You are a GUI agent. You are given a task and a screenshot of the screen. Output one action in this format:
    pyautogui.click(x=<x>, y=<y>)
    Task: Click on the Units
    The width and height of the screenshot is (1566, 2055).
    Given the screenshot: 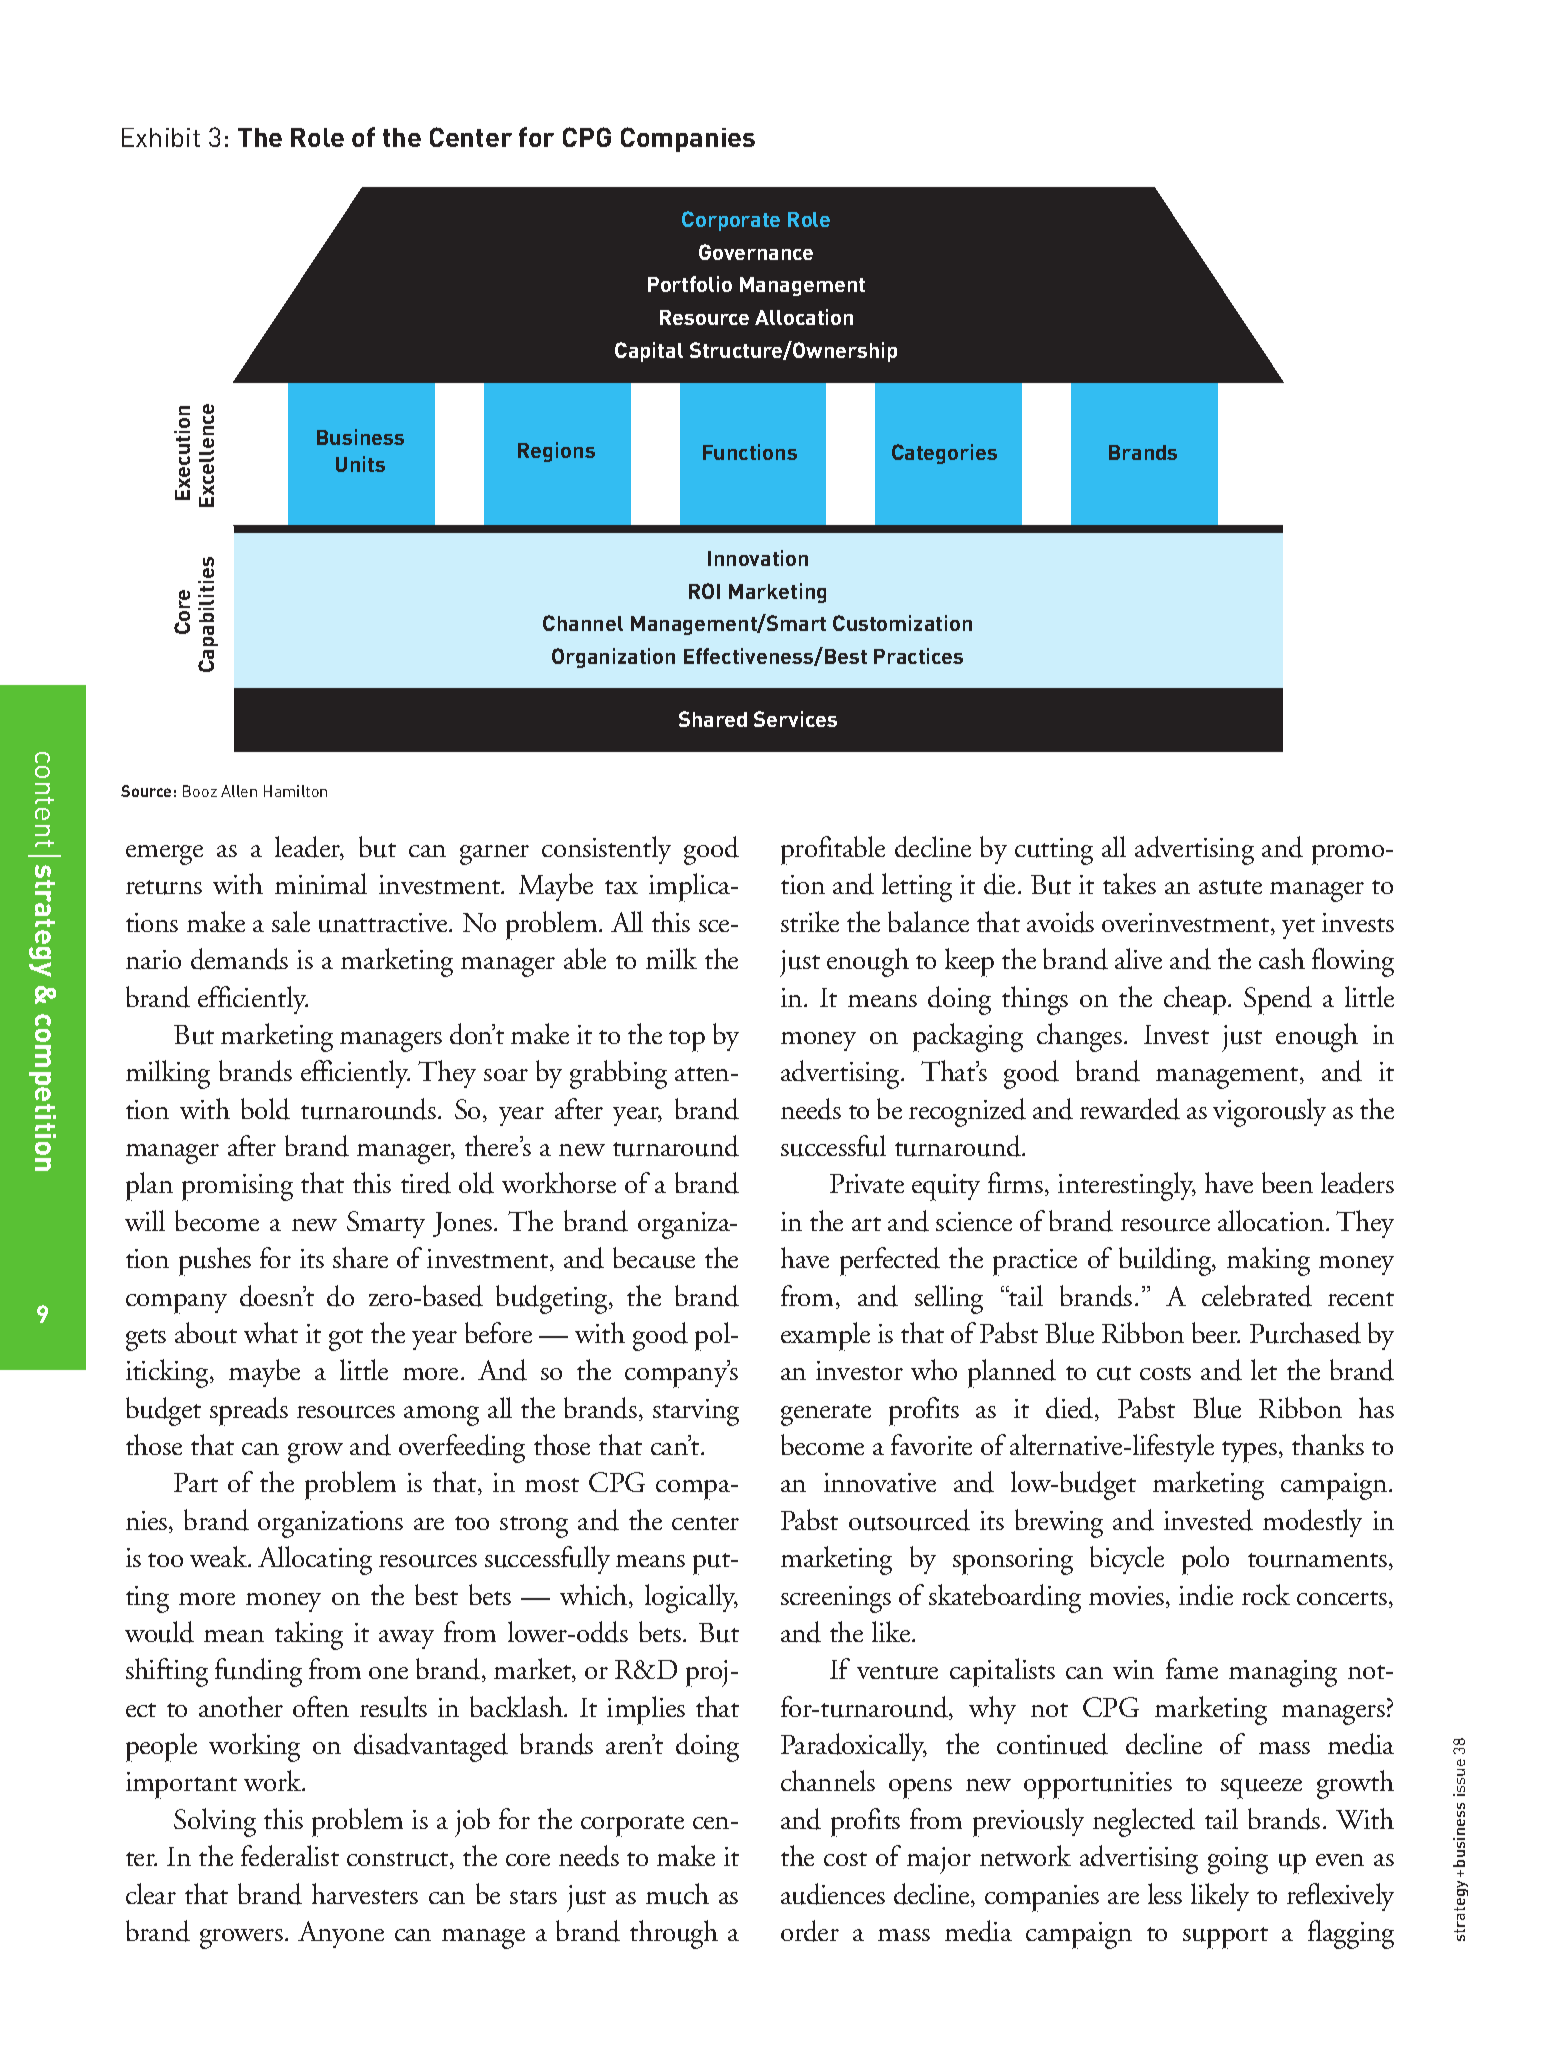 What is the action you would take?
    pyautogui.click(x=360, y=464)
